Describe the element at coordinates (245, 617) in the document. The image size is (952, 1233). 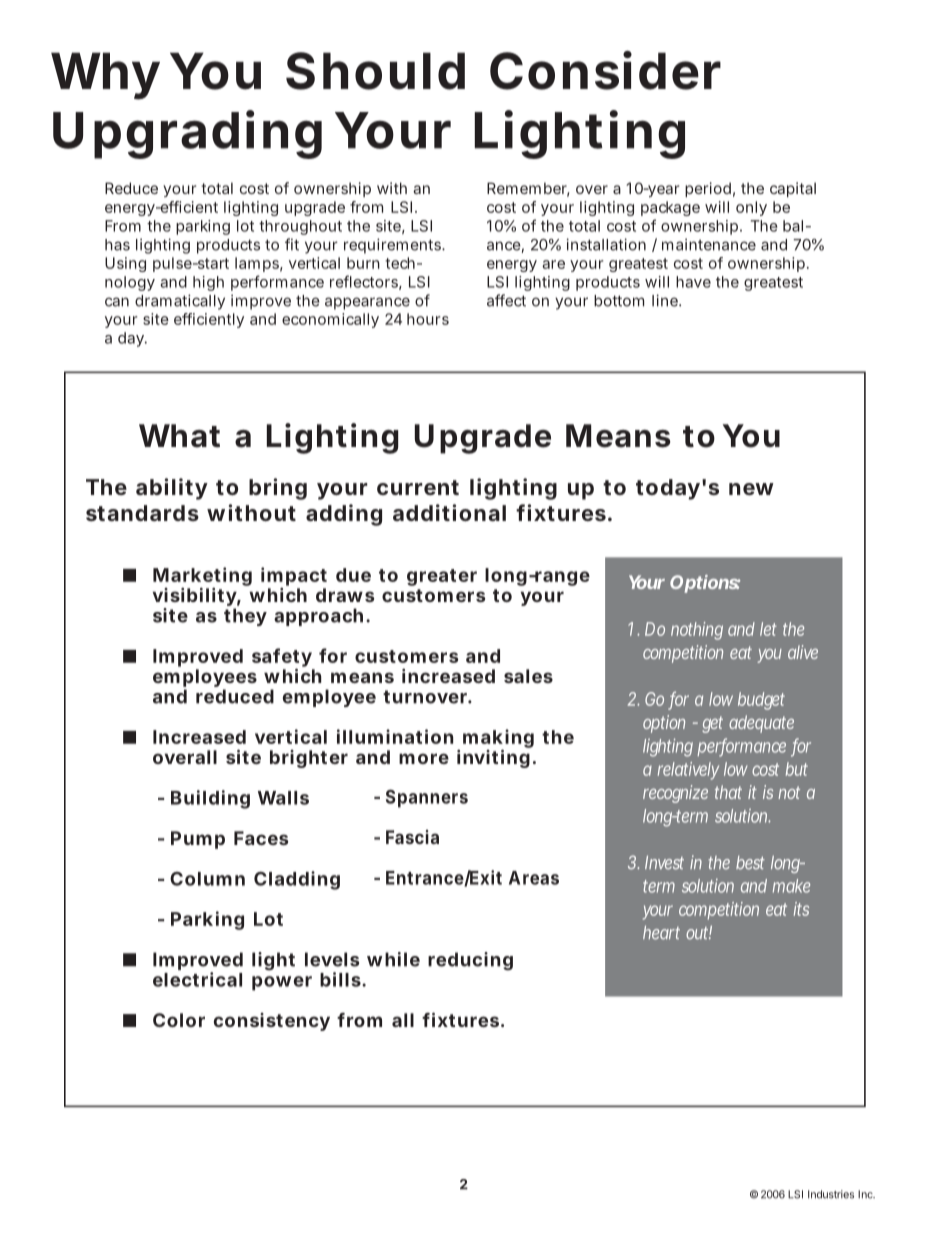
I see `they` at that location.
